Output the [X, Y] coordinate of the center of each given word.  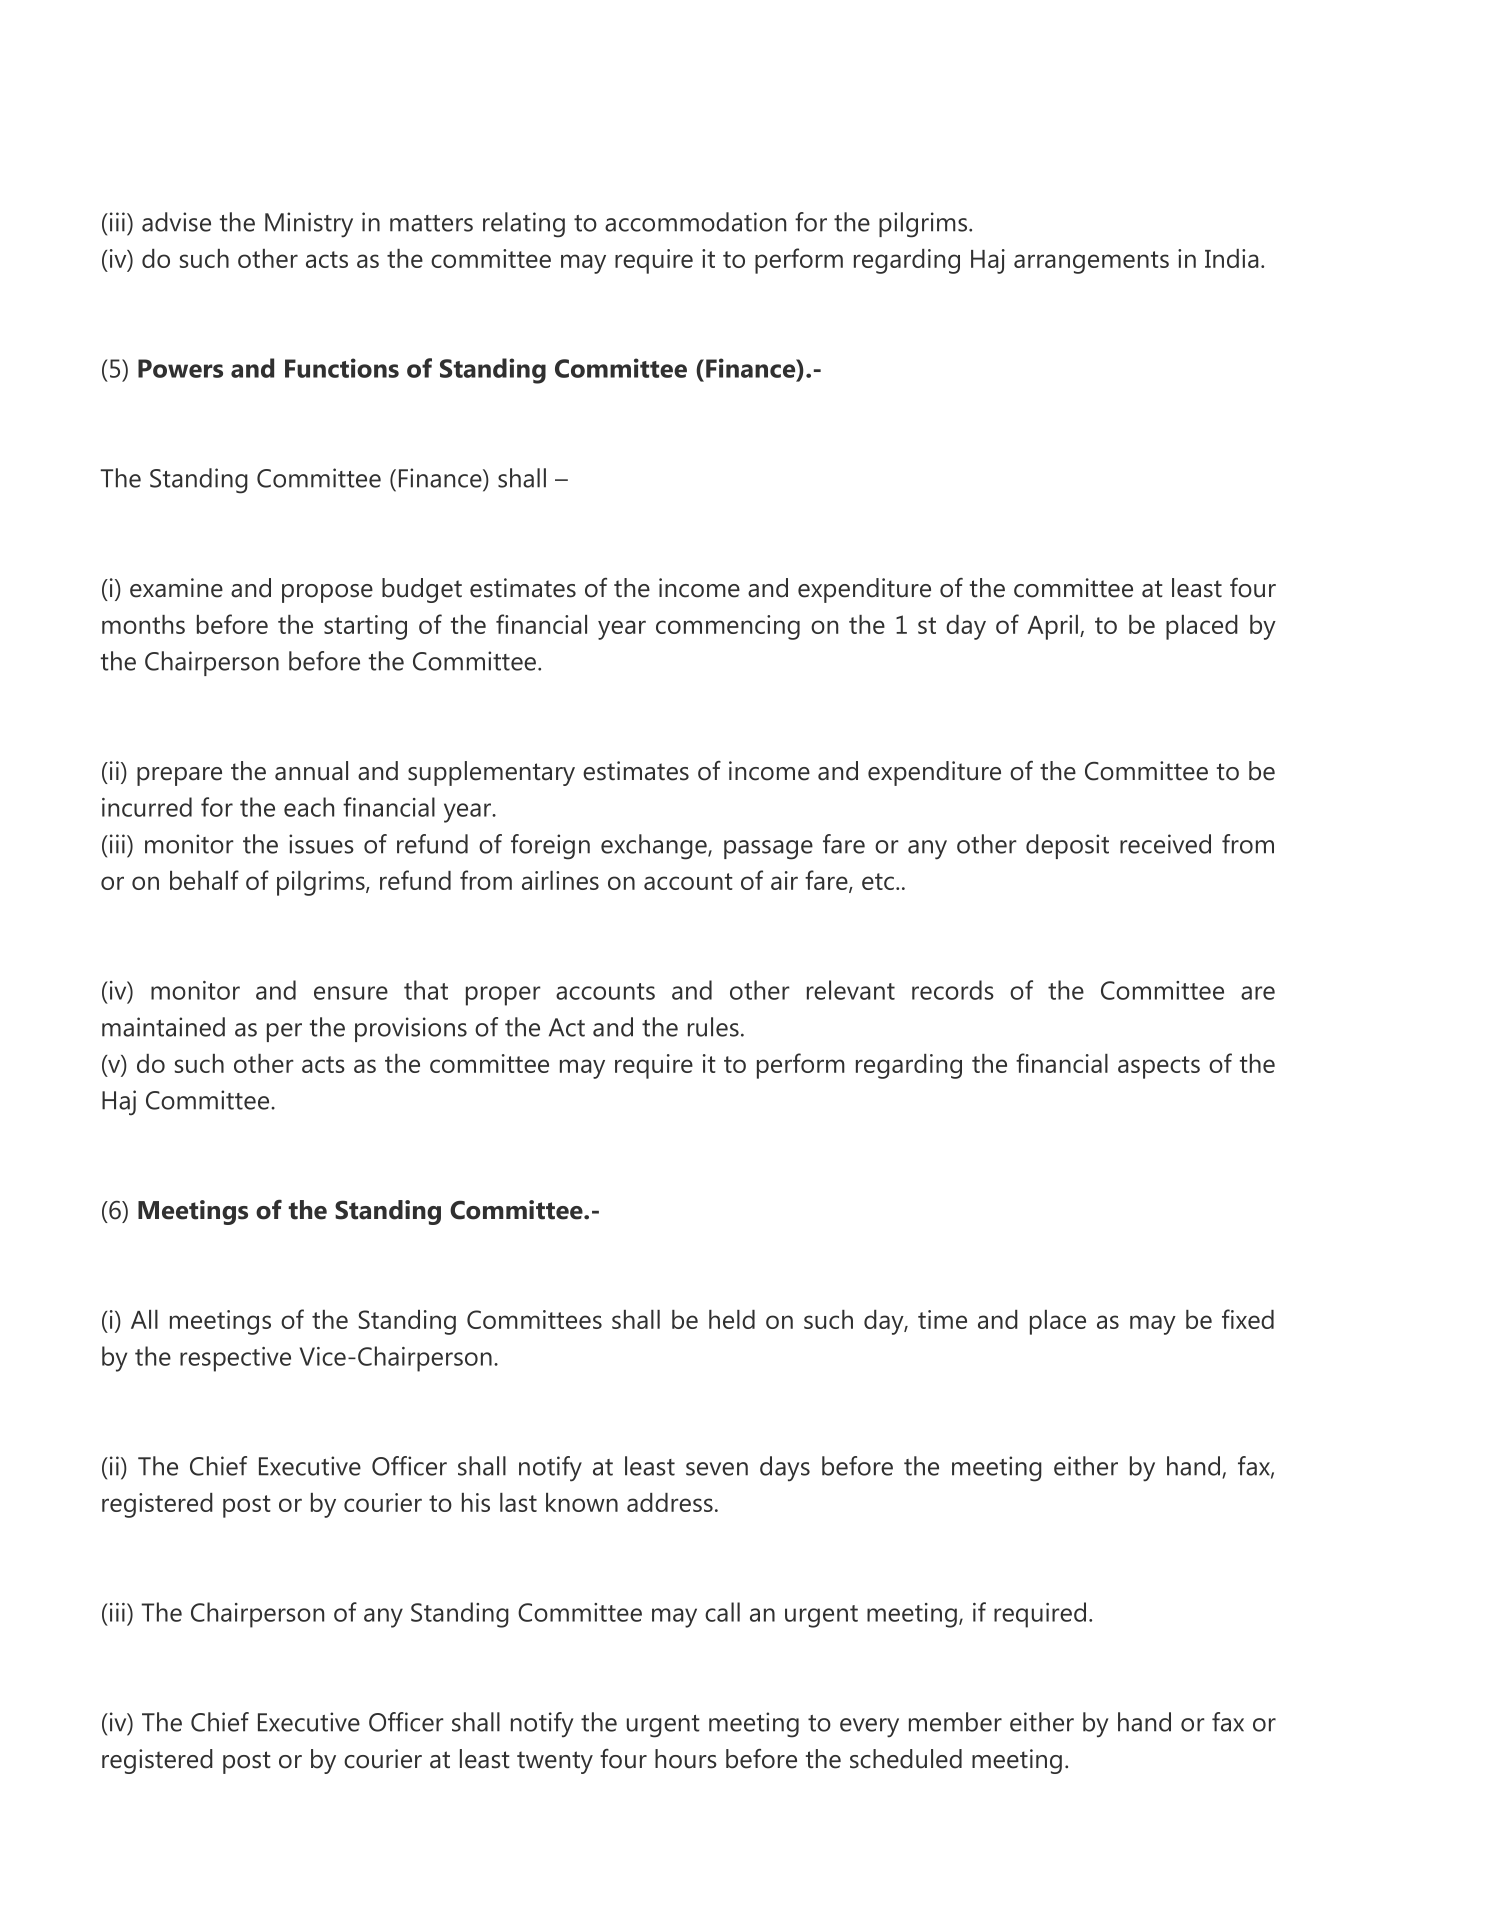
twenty [555, 1762]
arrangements [1091, 262]
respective [235, 1359]
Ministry [309, 225]
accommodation [695, 222]
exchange [655, 847]
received [1165, 844]
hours [686, 1759]
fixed [1248, 1319]
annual [311, 771]
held [732, 1319]
